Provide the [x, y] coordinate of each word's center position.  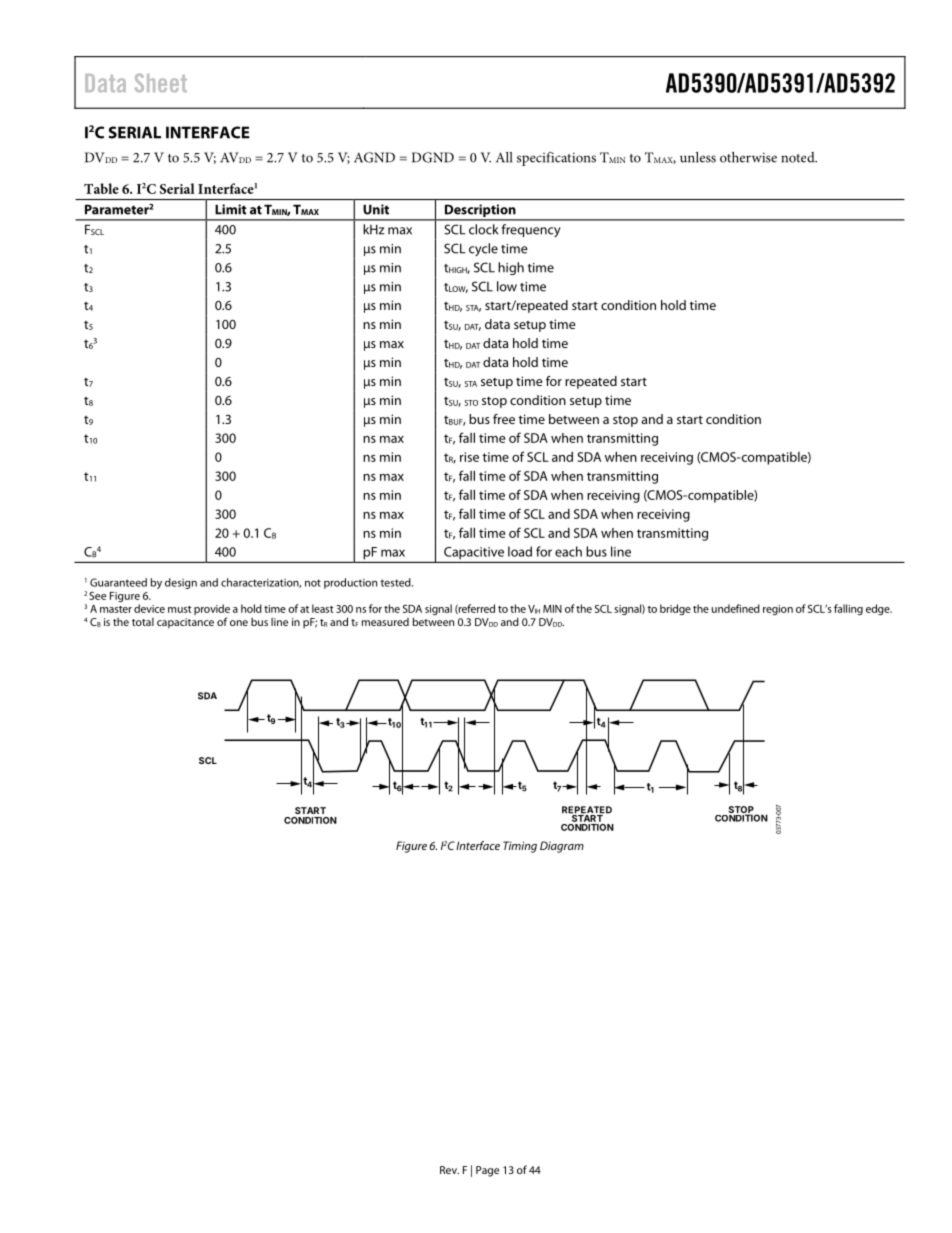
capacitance [185, 623]
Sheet [161, 82]
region [778, 610]
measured [385, 622]
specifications [556, 159]
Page [487, 1171]
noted [799, 157]
